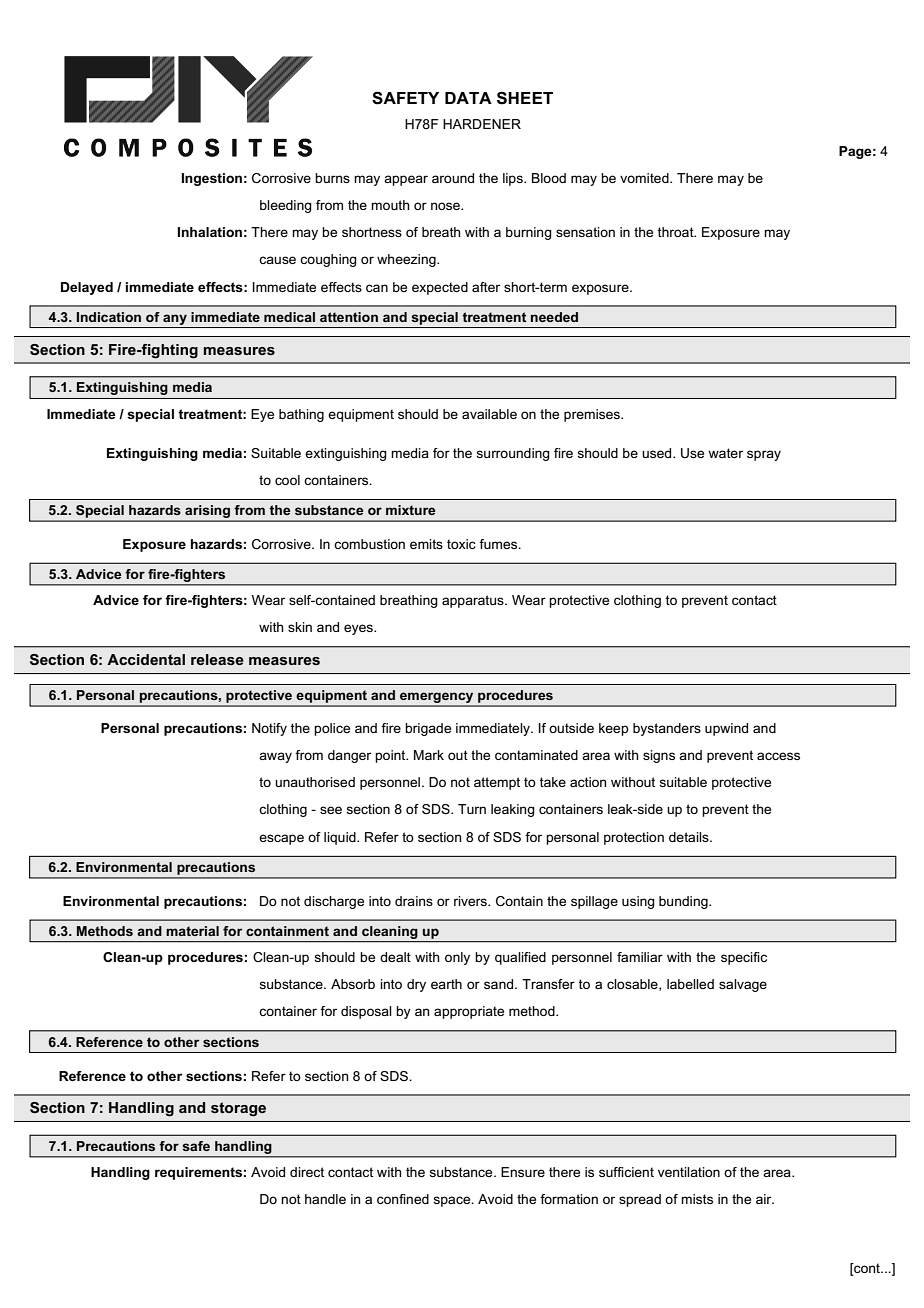 The height and width of the page is (1308, 924). What do you see at coordinates (690, 837) in the page?
I see `details` at bounding box center [690, 837].
